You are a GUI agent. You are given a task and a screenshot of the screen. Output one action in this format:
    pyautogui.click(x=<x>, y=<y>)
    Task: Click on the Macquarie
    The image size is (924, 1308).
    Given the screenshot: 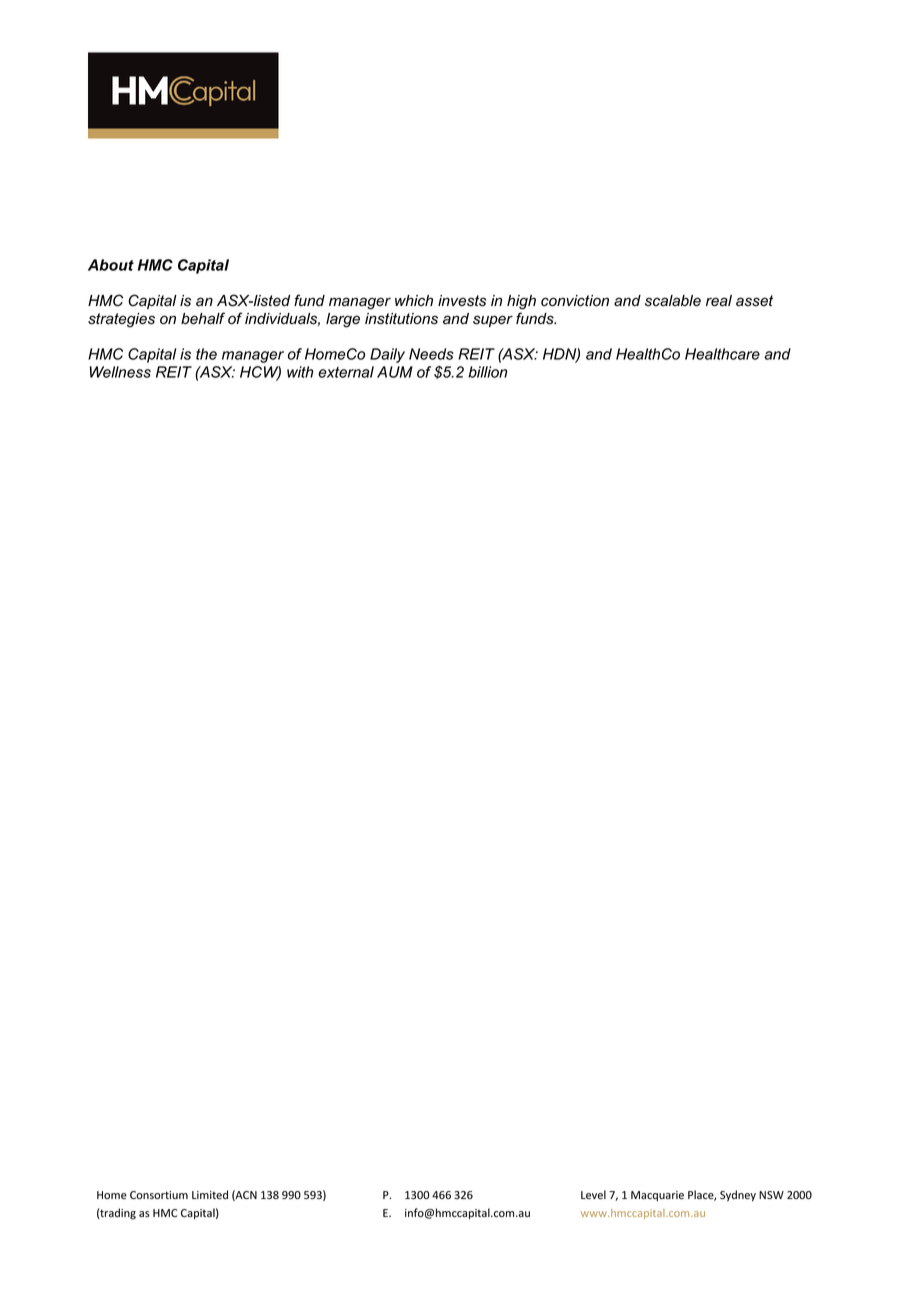 What is the action you would take?
    pyautogui.click(x=657, y=1196)
